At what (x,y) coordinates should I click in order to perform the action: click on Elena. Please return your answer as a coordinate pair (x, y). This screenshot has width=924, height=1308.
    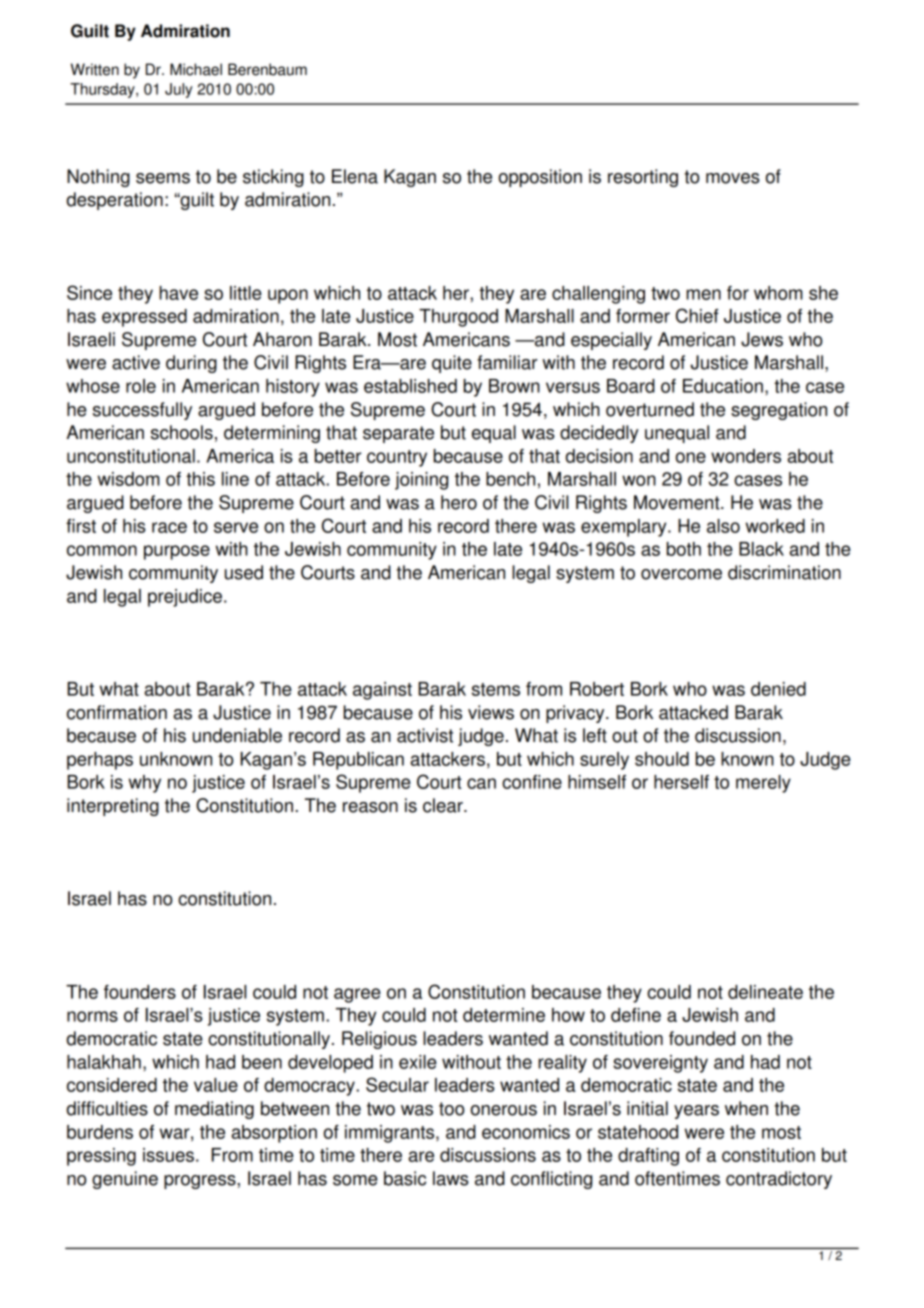
    Looking at the image, I should click on (355, 176).
